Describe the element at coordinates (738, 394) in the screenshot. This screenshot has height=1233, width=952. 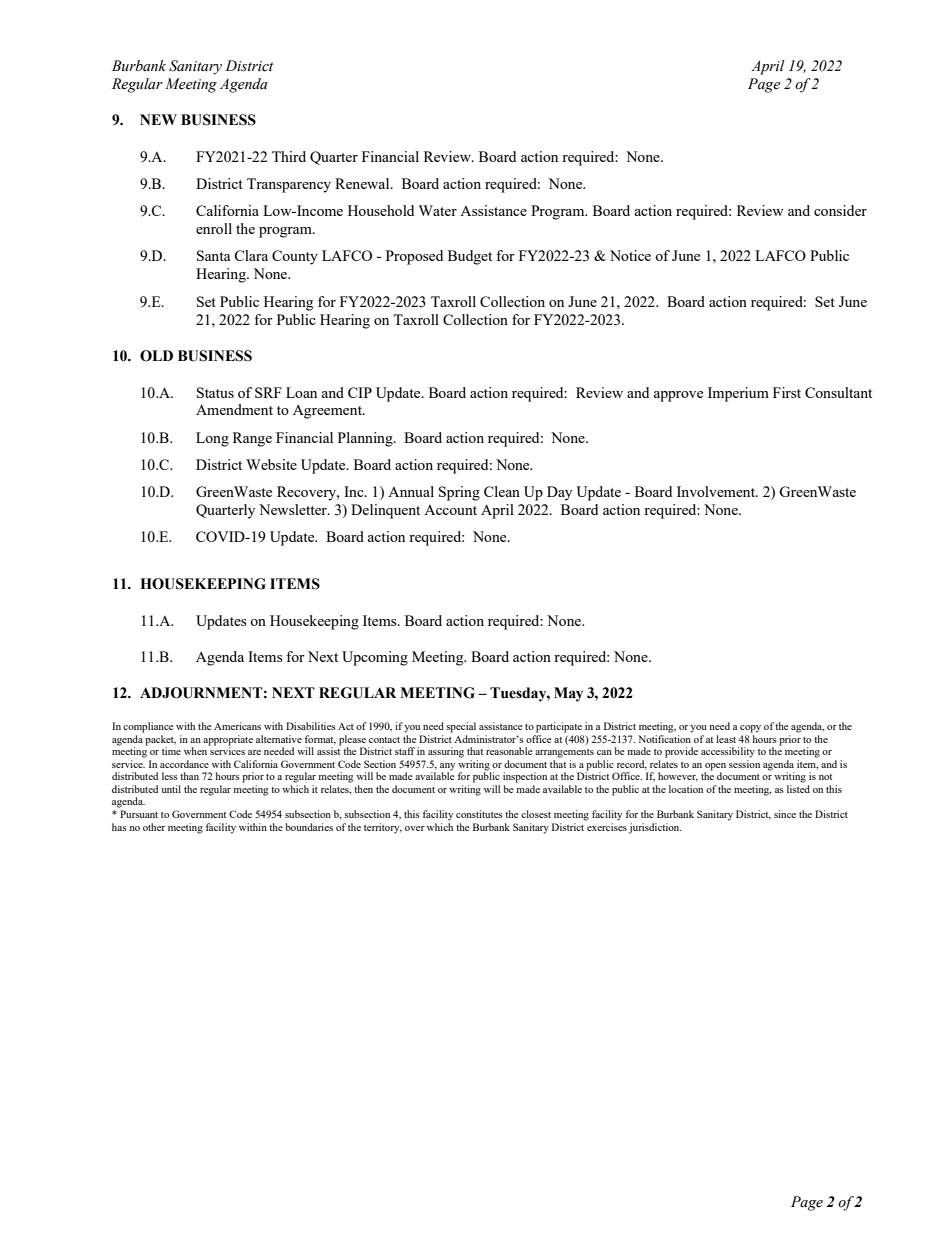
I see `Imperium` at that location.
